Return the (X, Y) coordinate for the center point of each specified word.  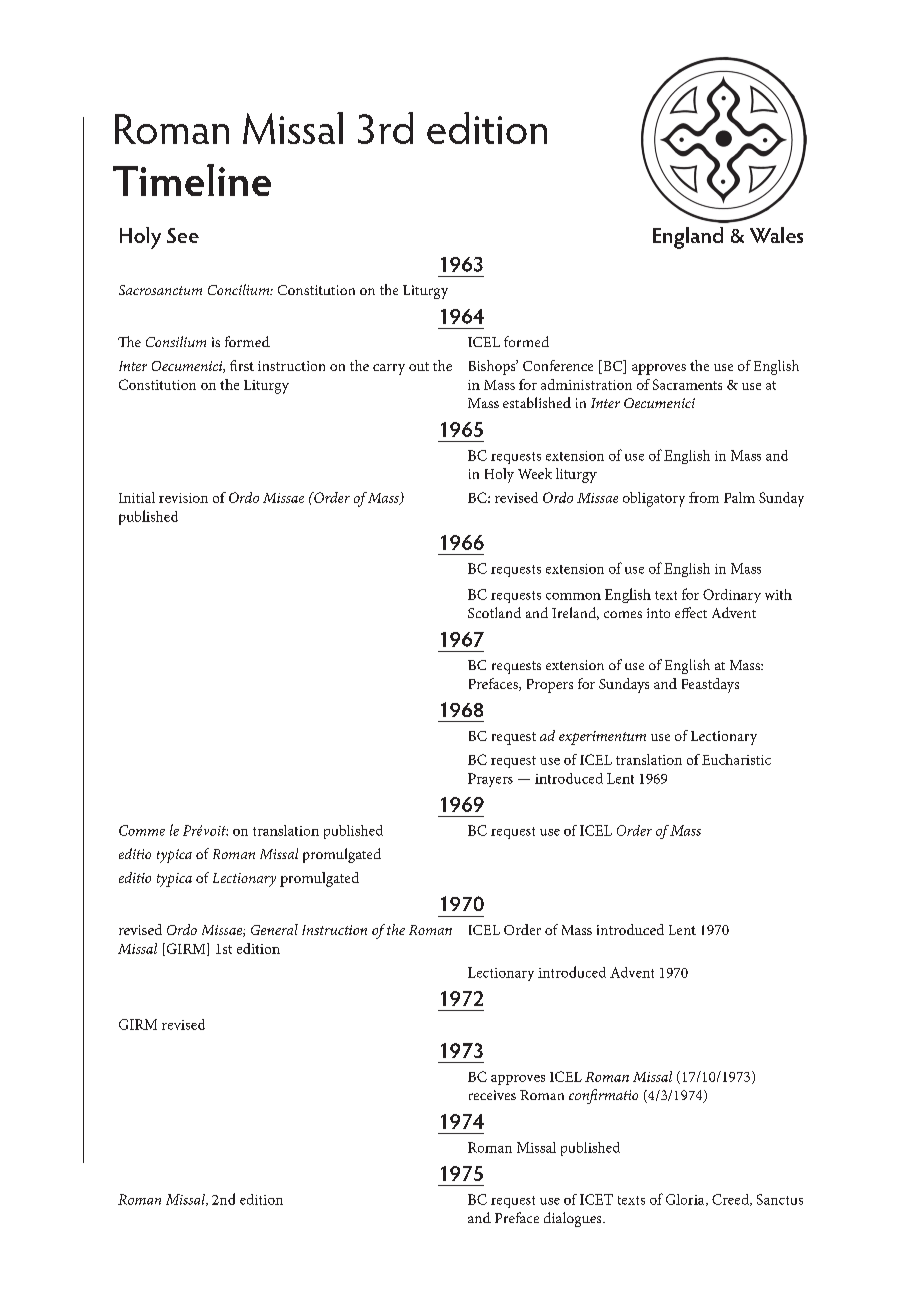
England (688, 238)
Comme (142, 830)
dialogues (574, 1219)
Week (535, 473)
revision (183, 498)
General (274, 929)
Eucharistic (736, 759)
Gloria (686, 1200)
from (704, 497)
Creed (731, 1200)
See (183, 235)
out (419, 366)
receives (492, 1095)
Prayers (490, 780)
